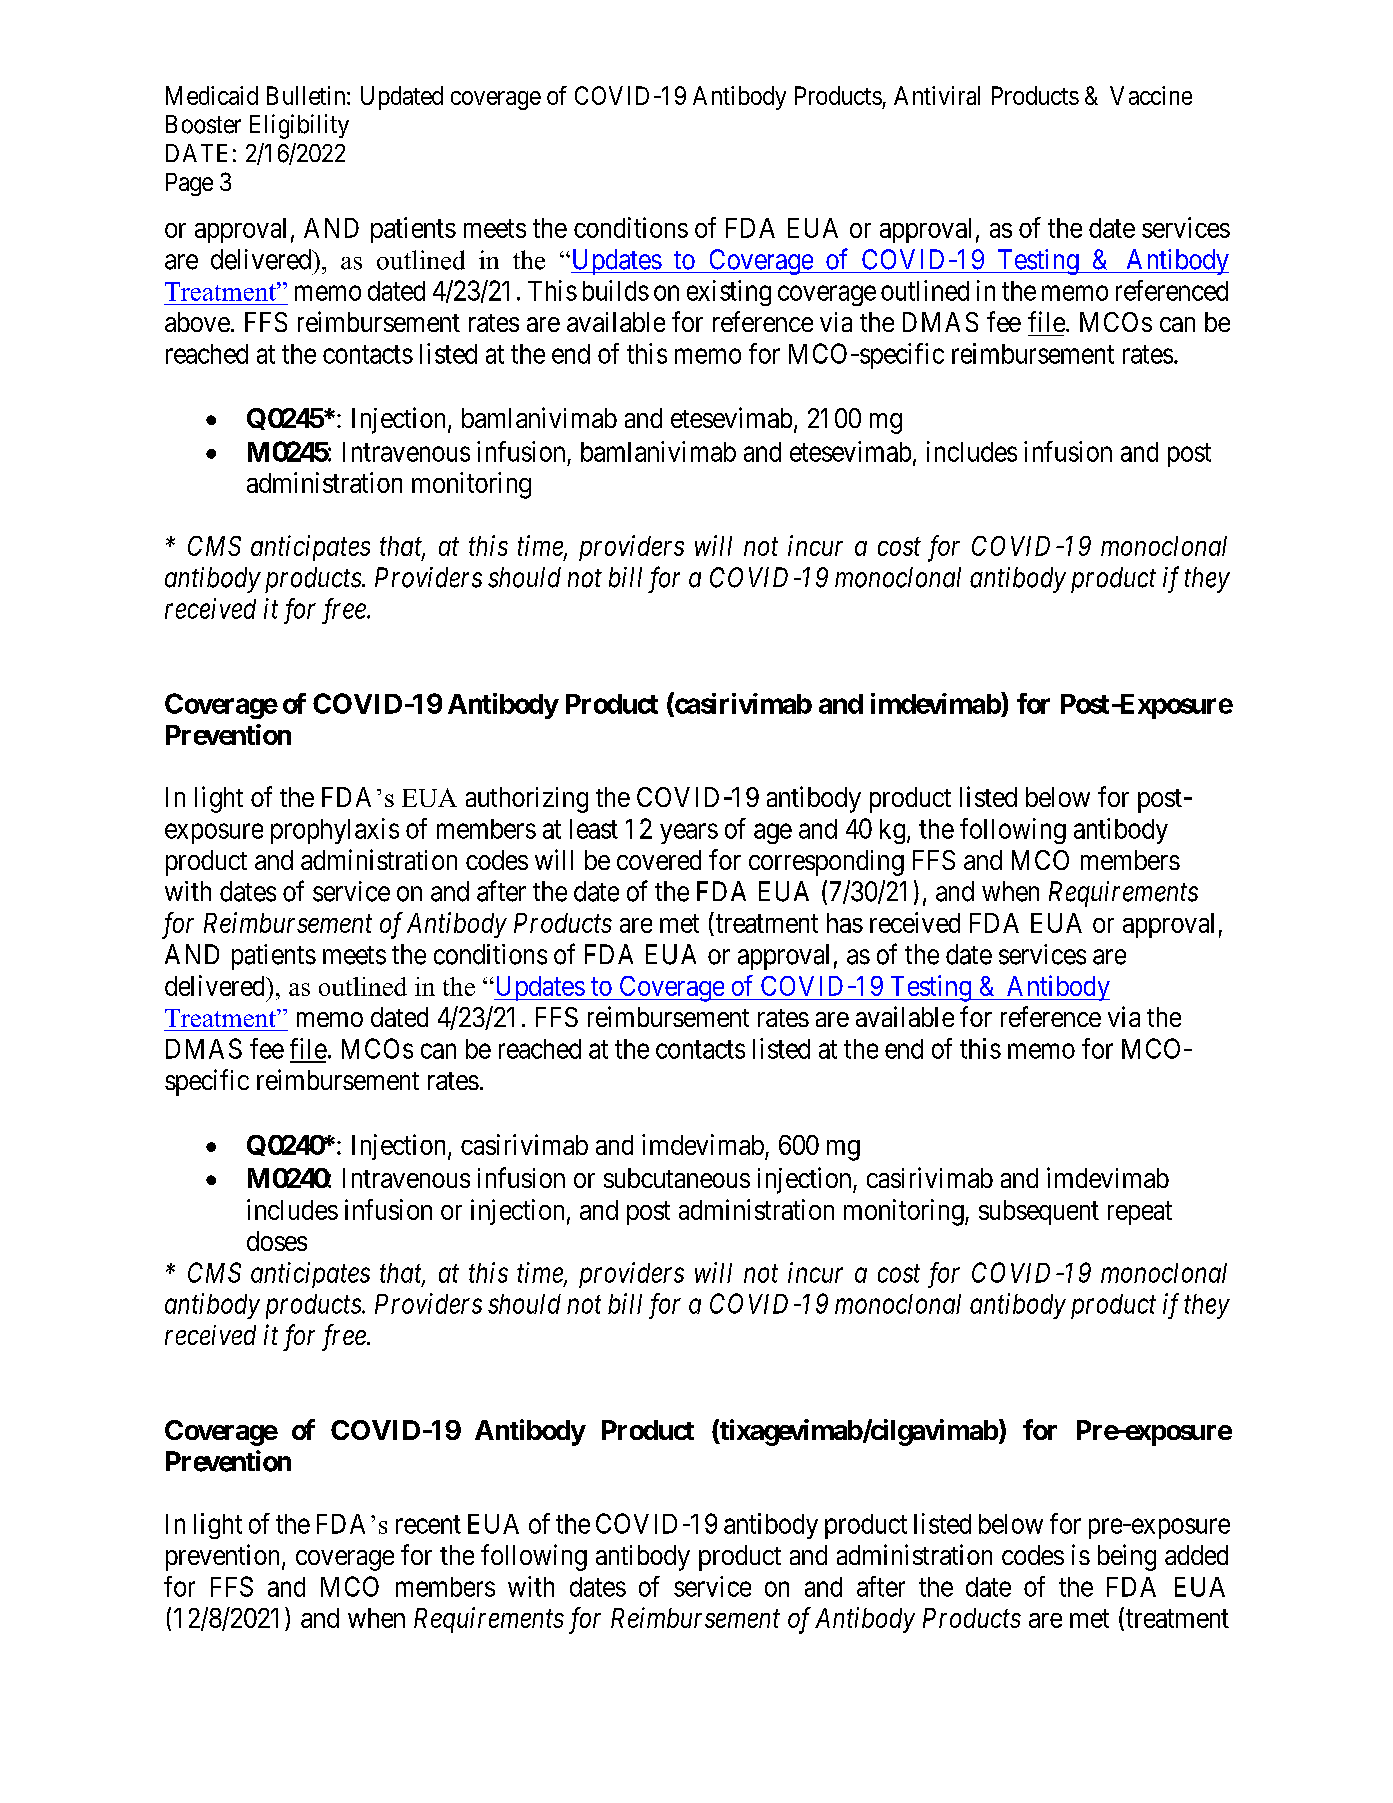 This document has height=1803, width=1393. I want to click on added, so click(1196, 1555).
